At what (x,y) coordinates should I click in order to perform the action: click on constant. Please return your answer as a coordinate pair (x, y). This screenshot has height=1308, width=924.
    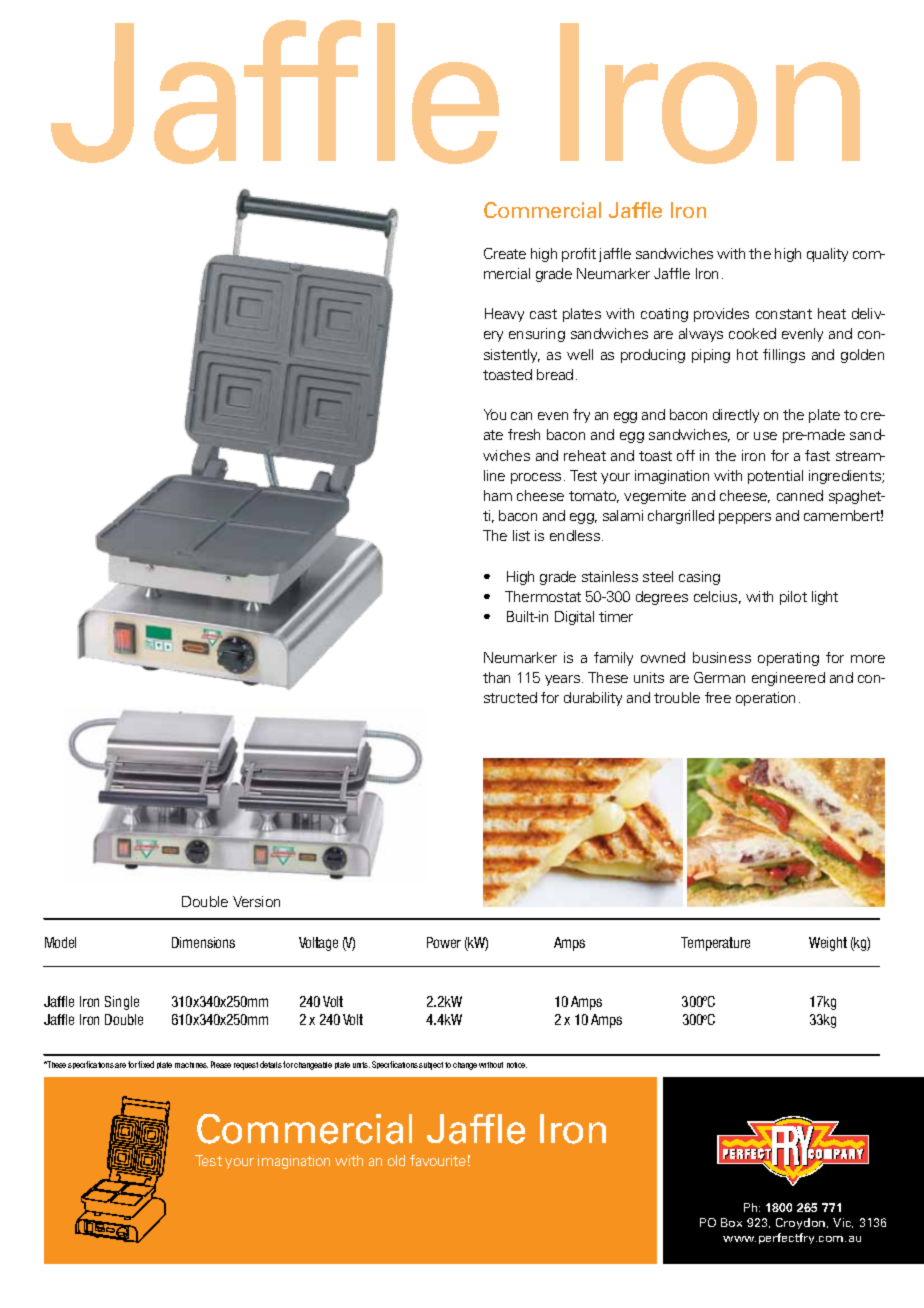
    Looking at the image, I should click on (784, 314).
